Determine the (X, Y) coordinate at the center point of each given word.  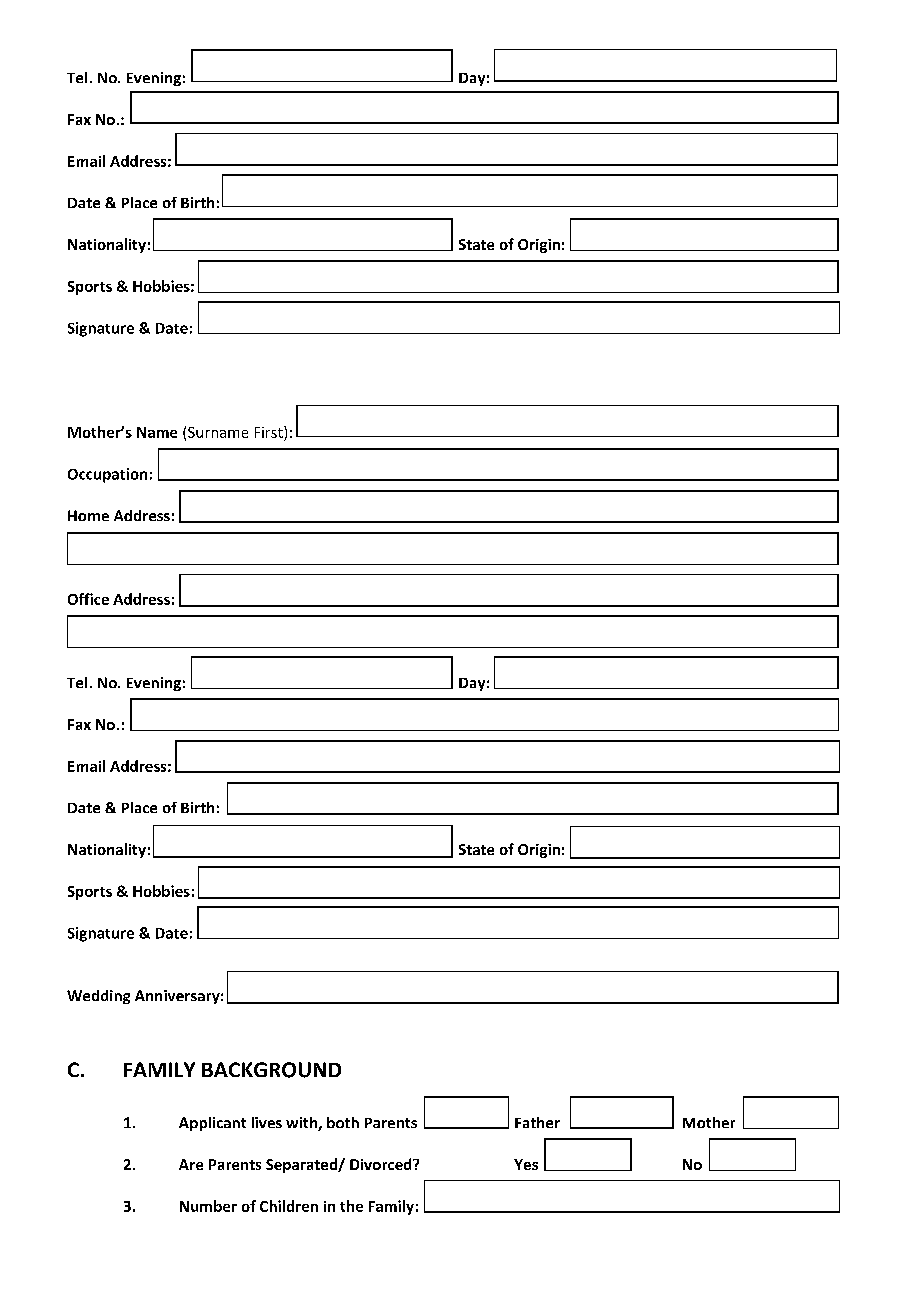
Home (88, 515)
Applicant (212, 1124)
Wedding (98, 997)
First (270, 432)
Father (537, 1122)
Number (208, 1206)
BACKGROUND (271, 1070)
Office (88, 599)
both (343, 1122)
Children (289, 1206)
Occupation (107, 475)
